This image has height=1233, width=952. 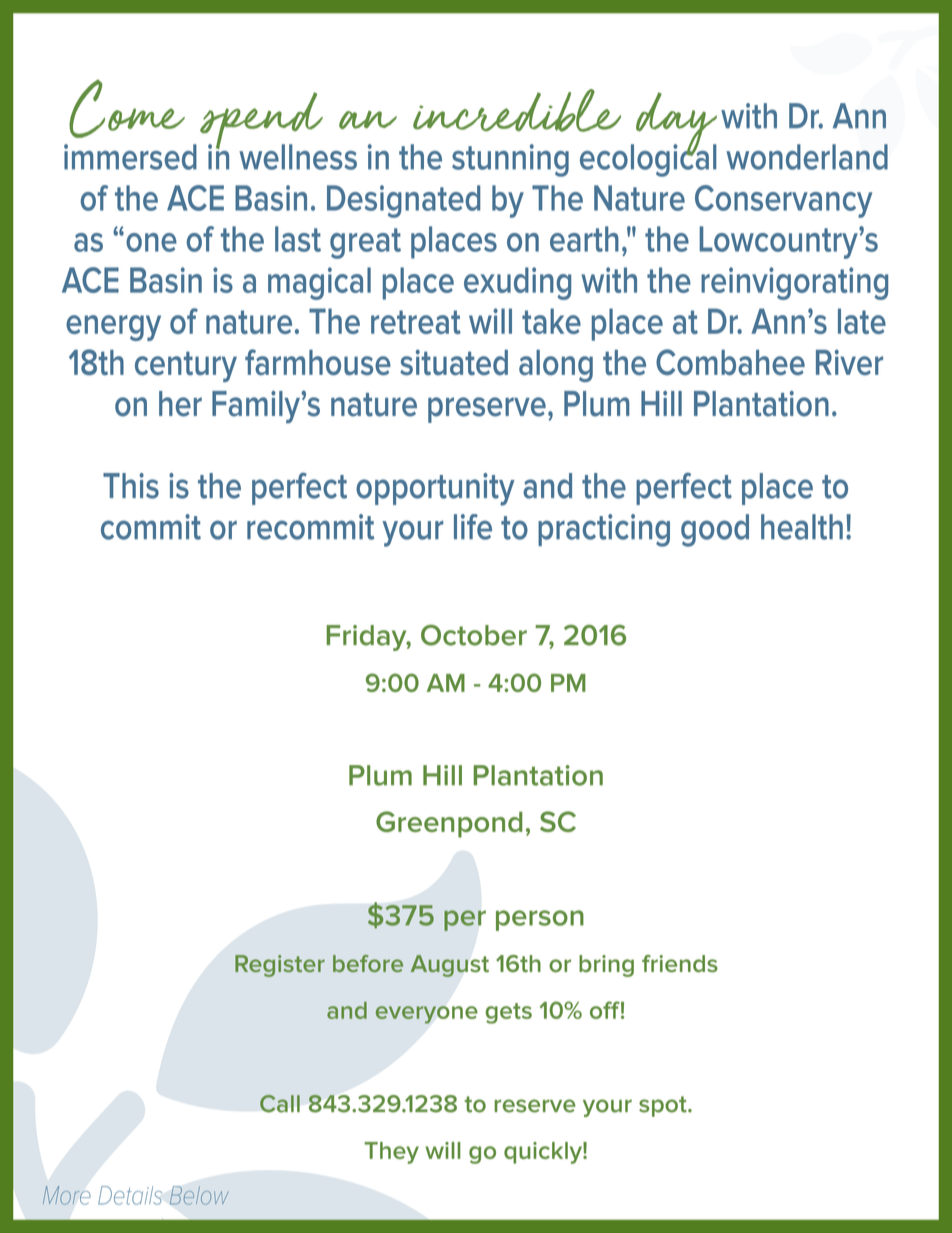 What do you see at coordinates (715, 530) in the image?
I see `good` at bounding box center [715, 530].
